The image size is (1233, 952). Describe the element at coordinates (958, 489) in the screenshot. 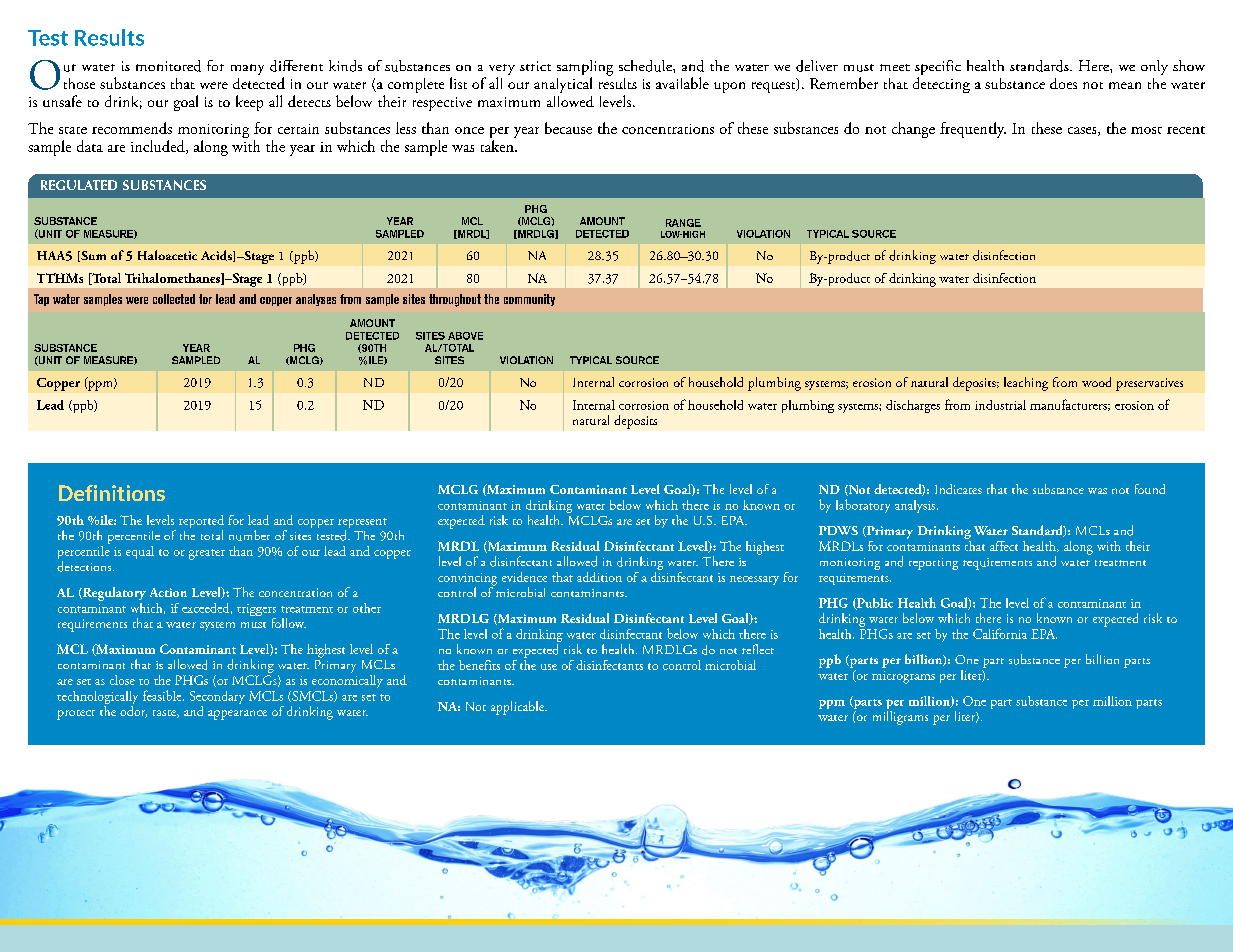

I see `Indicates` at that location.
